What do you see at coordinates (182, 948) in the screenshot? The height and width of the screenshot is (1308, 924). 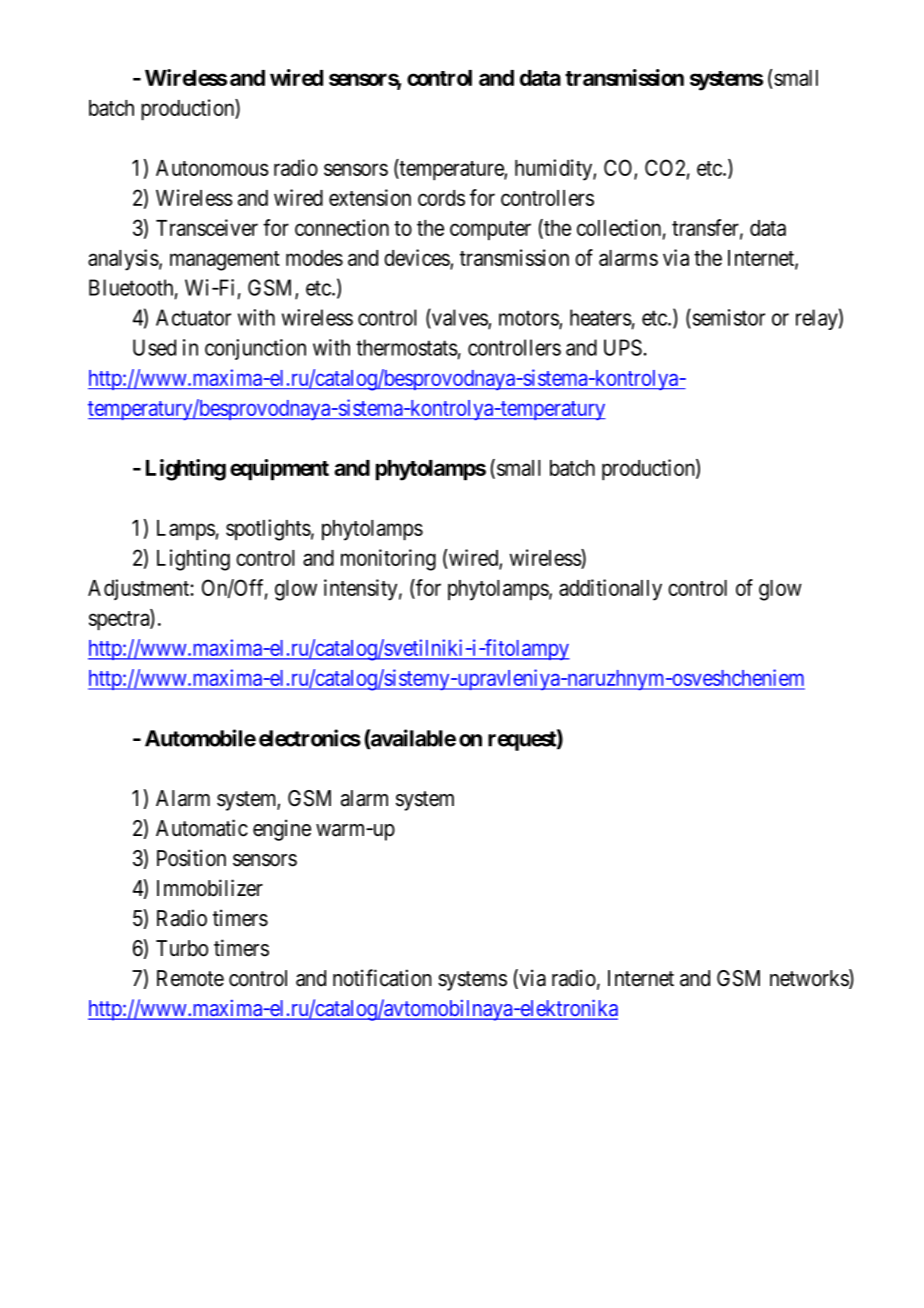 I see `Turbo` at bounding box center [182, 948].
